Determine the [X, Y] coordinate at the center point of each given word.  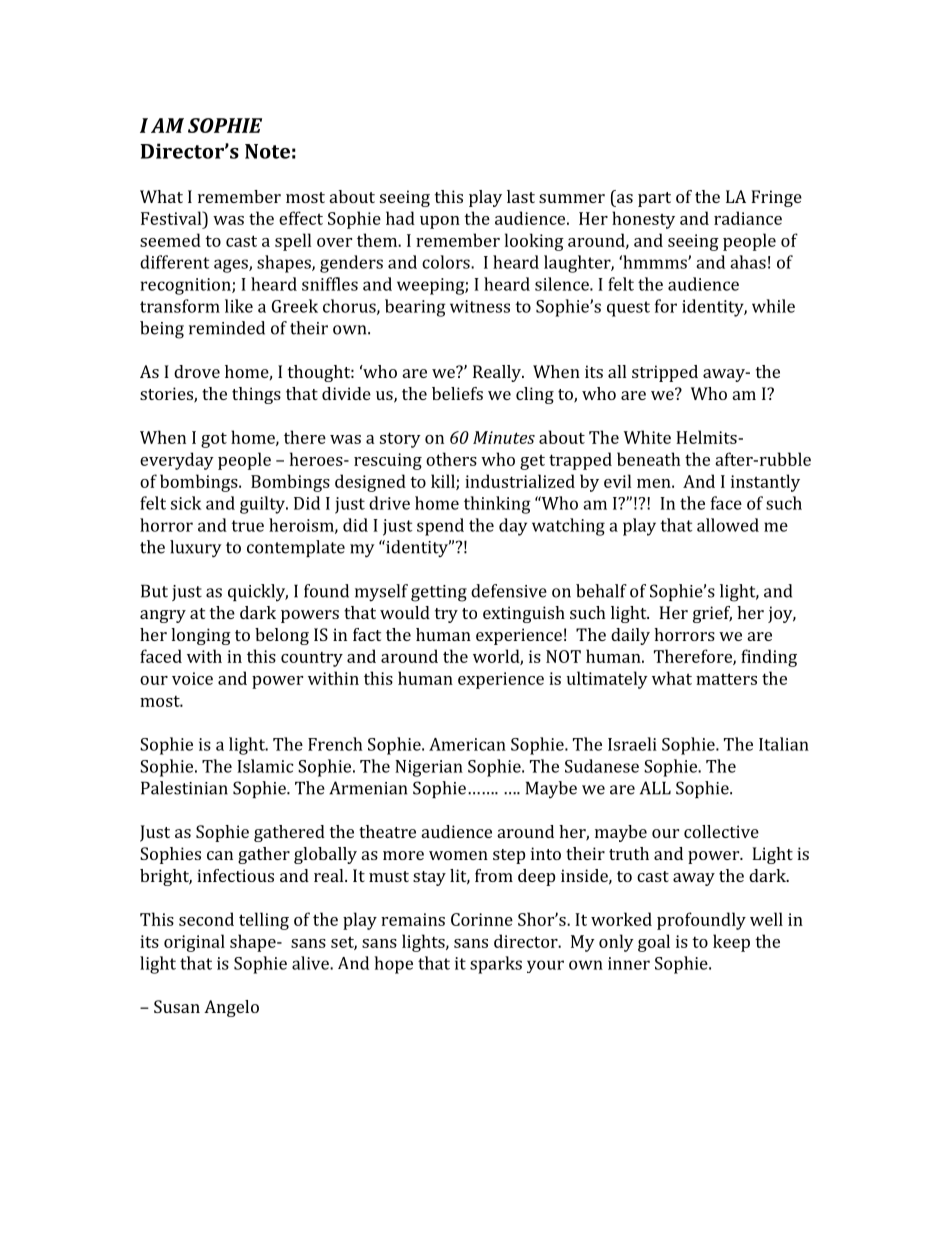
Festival [172, 218]
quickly [258, 593]
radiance [748, 218]
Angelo [231, 1008]
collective [721, 831]
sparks [496, 965]
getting [439, 593]
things [256, 395]
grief [712, 614]
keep [731, 943]
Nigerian [429, 768]
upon [440, 222]
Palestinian [184, 788]
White [647, 437]
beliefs [457, 393]
